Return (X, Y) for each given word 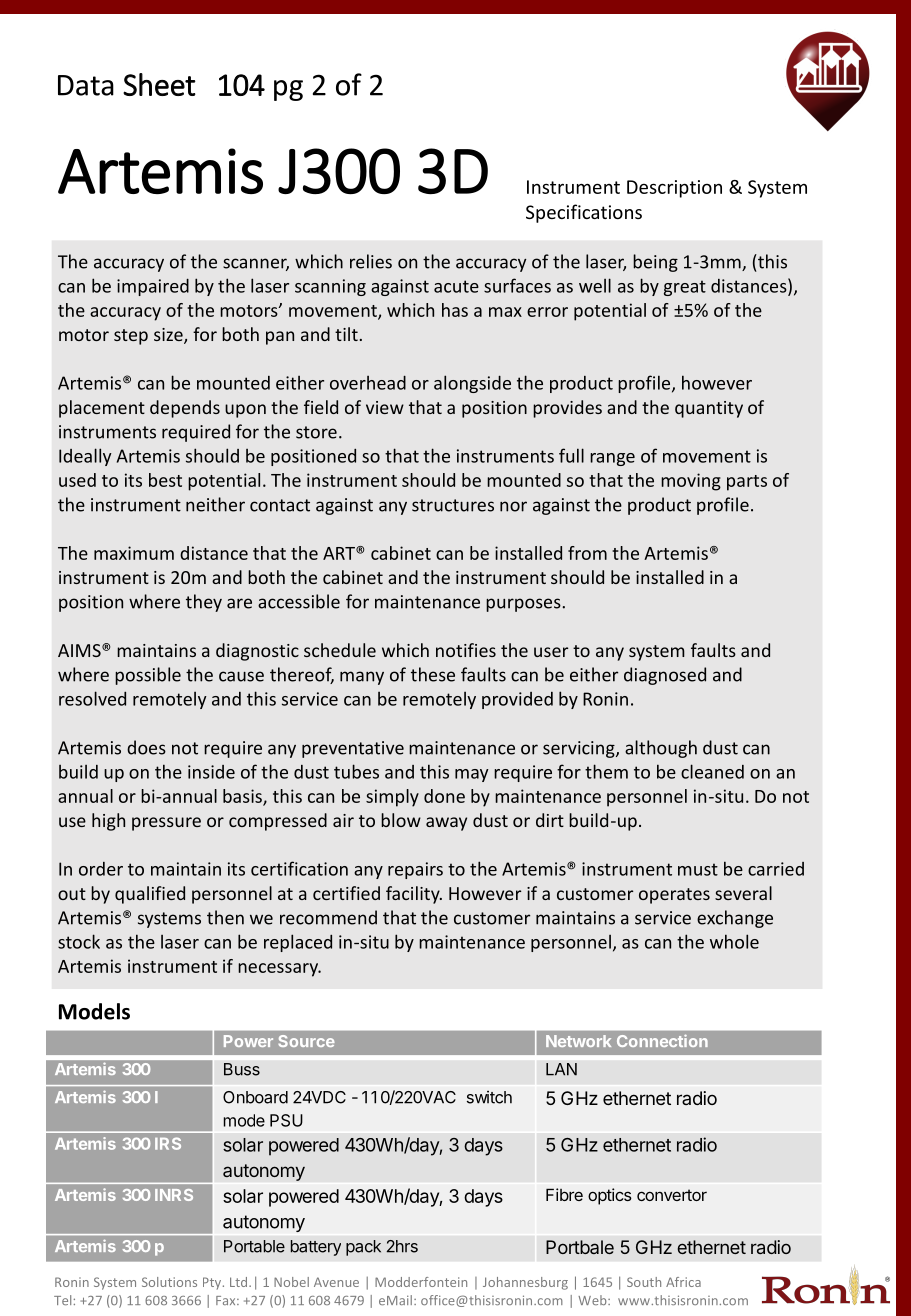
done (444, 796)
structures (453, 505)
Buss (242, 1069)
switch (489, 1097)
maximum (134, 553)
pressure (166, 824)
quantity (709, 409)
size (169, 336)
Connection (662, 1040)
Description (674, 189)
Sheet (159, 84)
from (587, 553)
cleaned (712, 771)
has (455, 310)
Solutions (169, 1282)
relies (371, 261)
